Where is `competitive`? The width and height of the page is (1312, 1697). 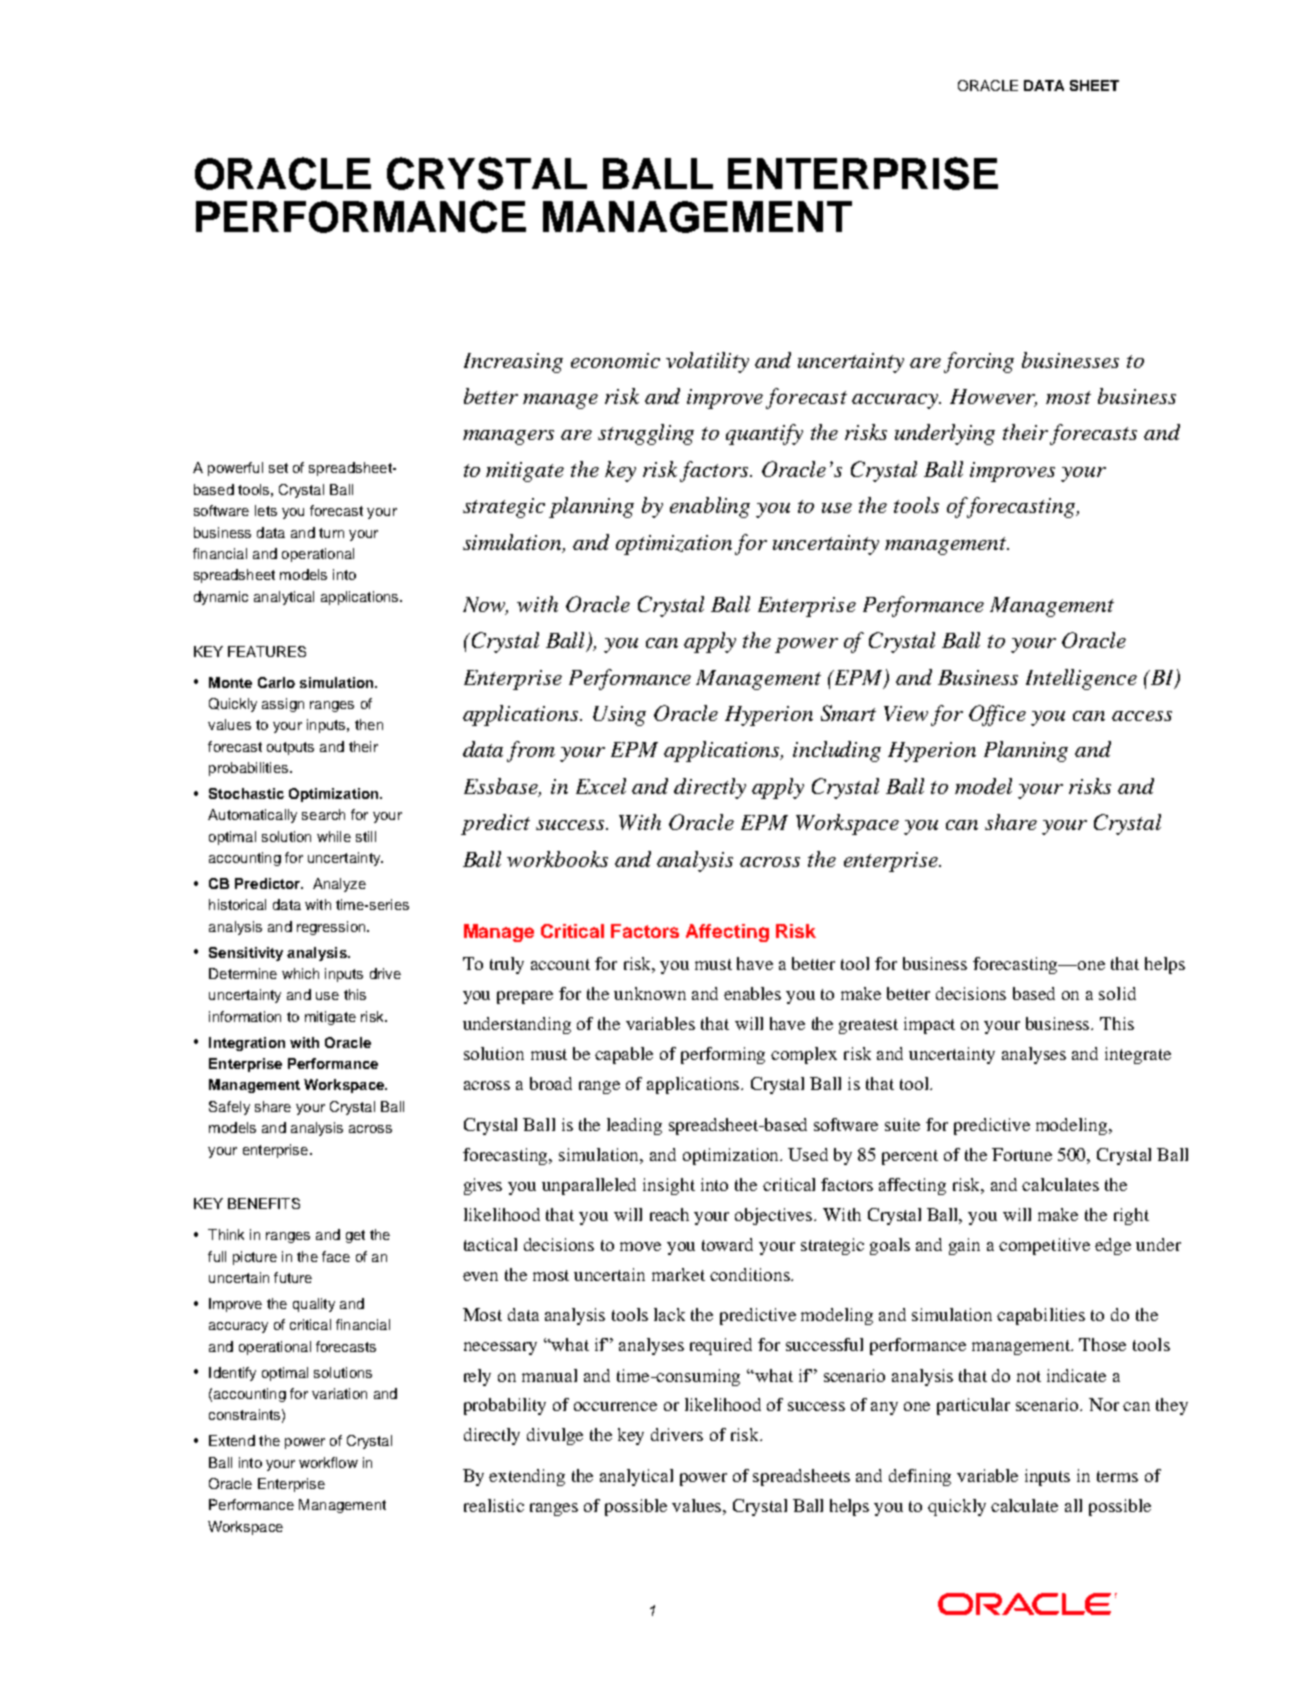 competitive is located at coordinates (1044, 1246).
